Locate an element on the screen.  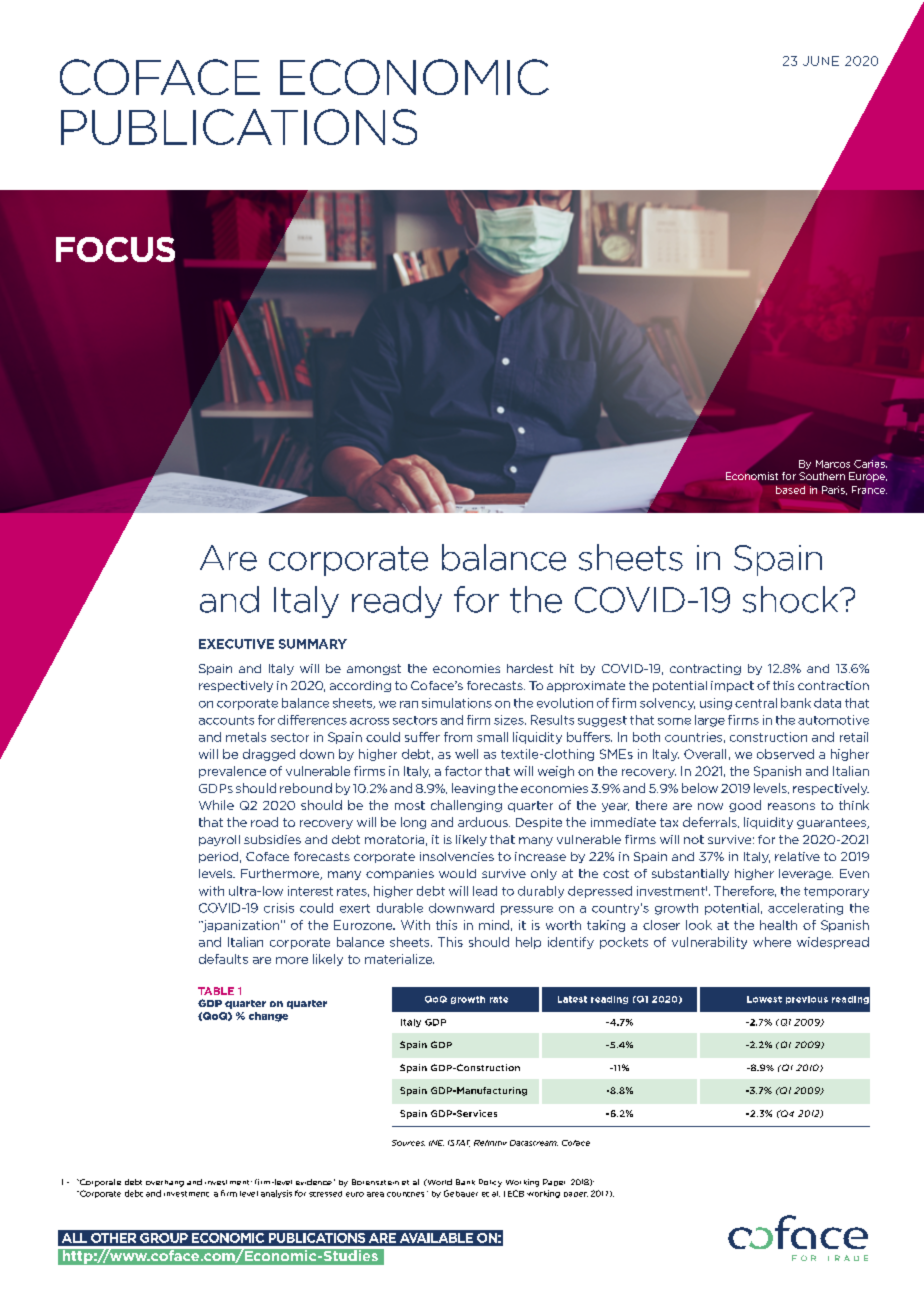
accounts is located at coordinates (226, 720).
